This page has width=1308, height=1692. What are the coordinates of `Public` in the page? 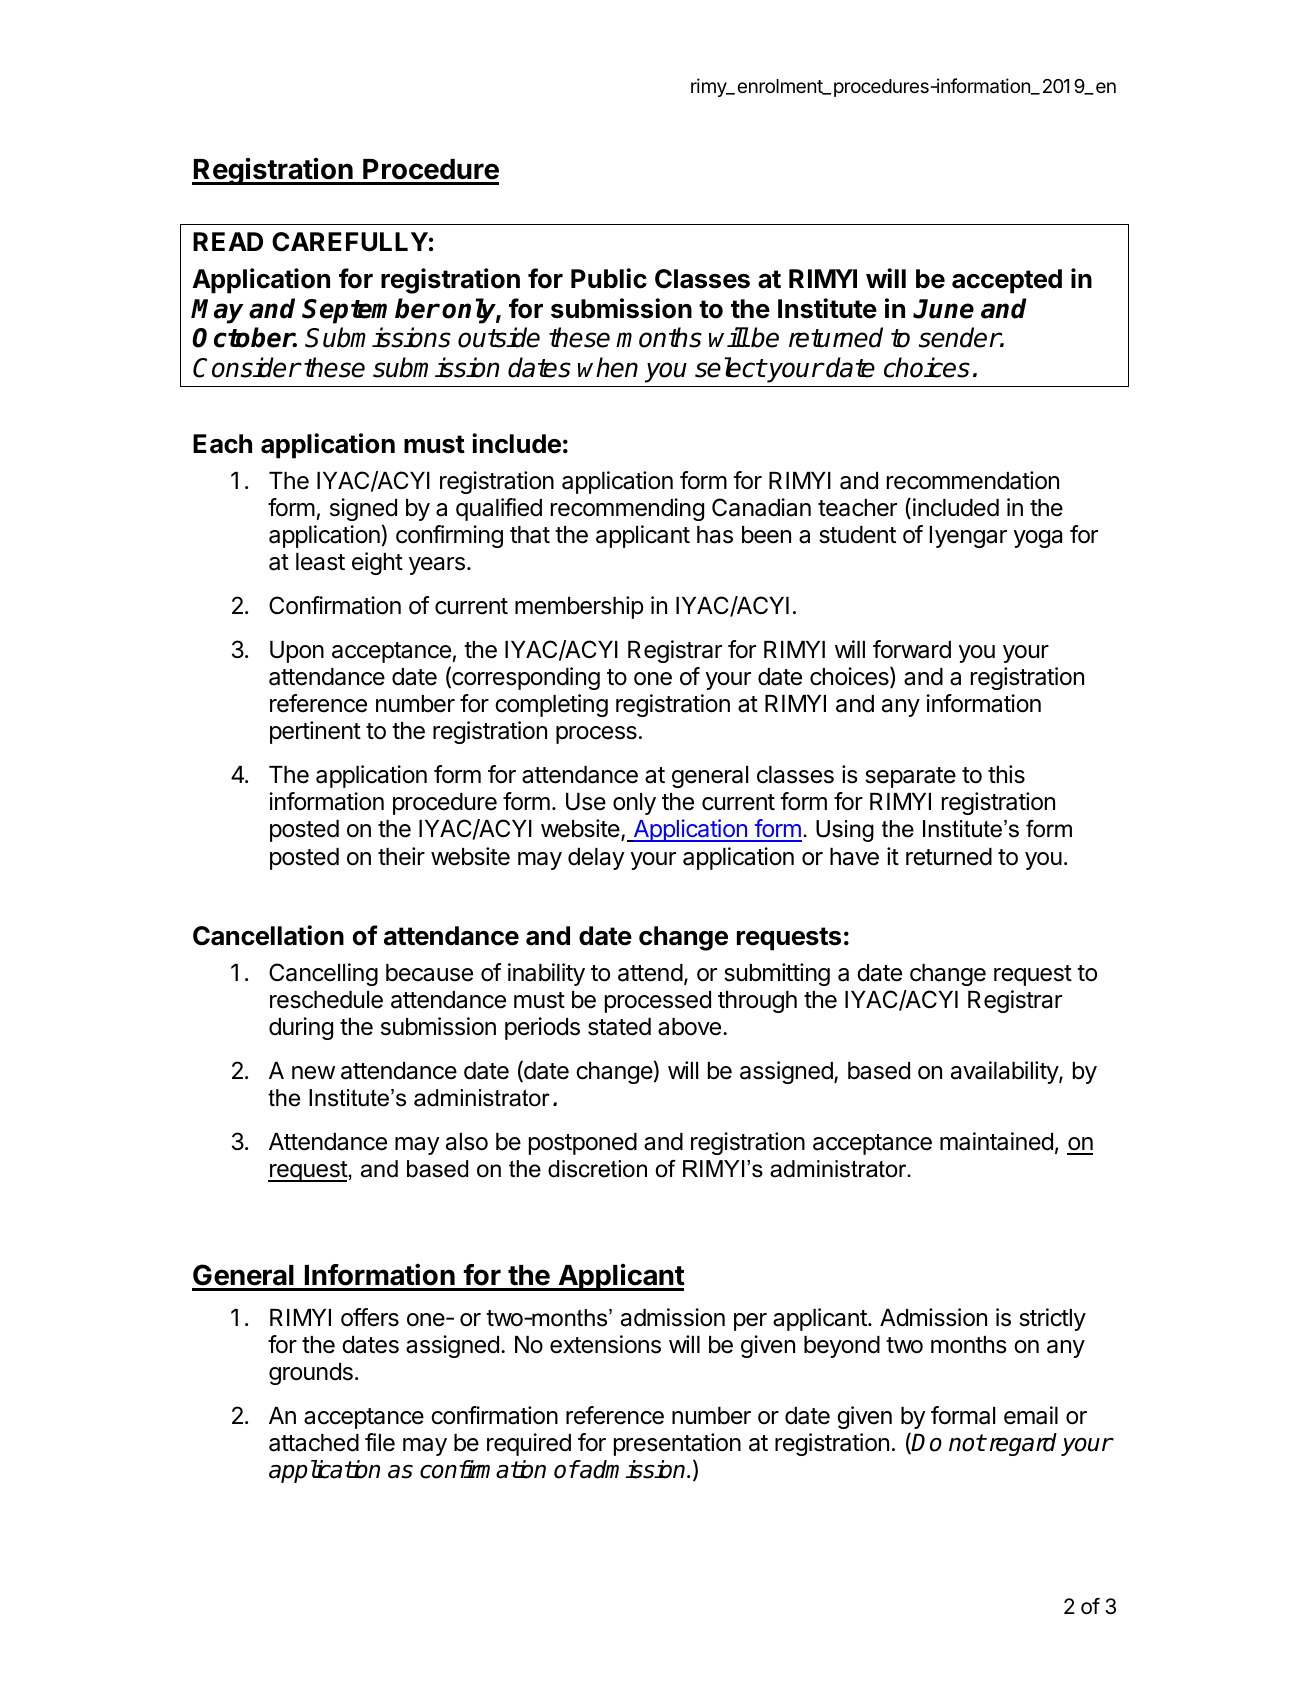 It's located at (609, 278).
